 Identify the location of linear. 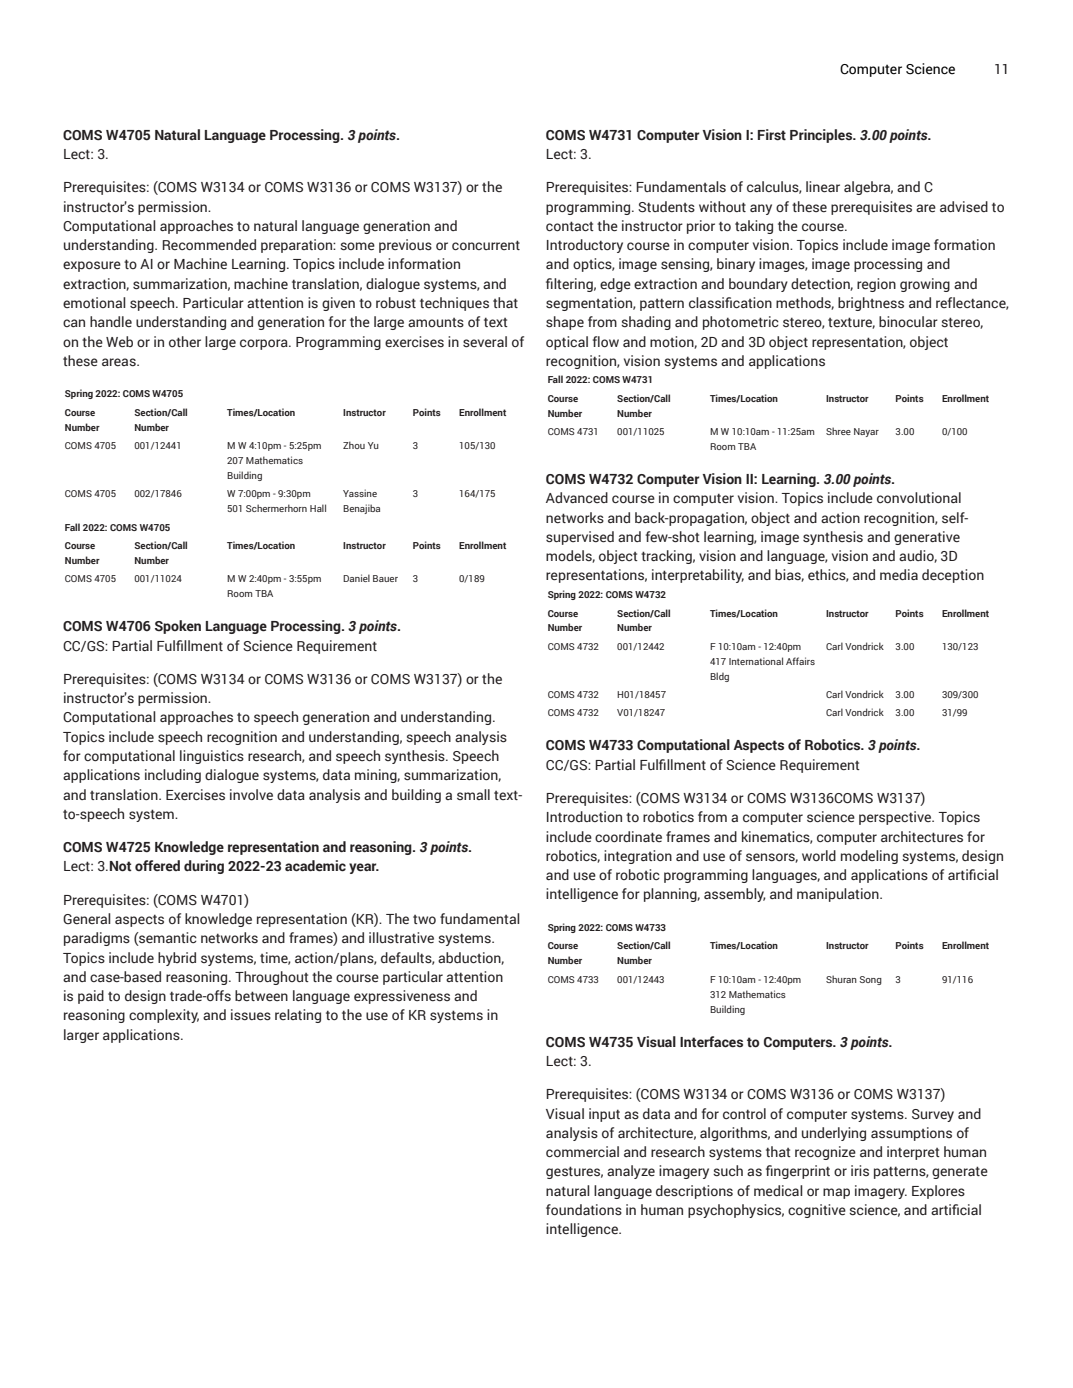
(823, 187).
